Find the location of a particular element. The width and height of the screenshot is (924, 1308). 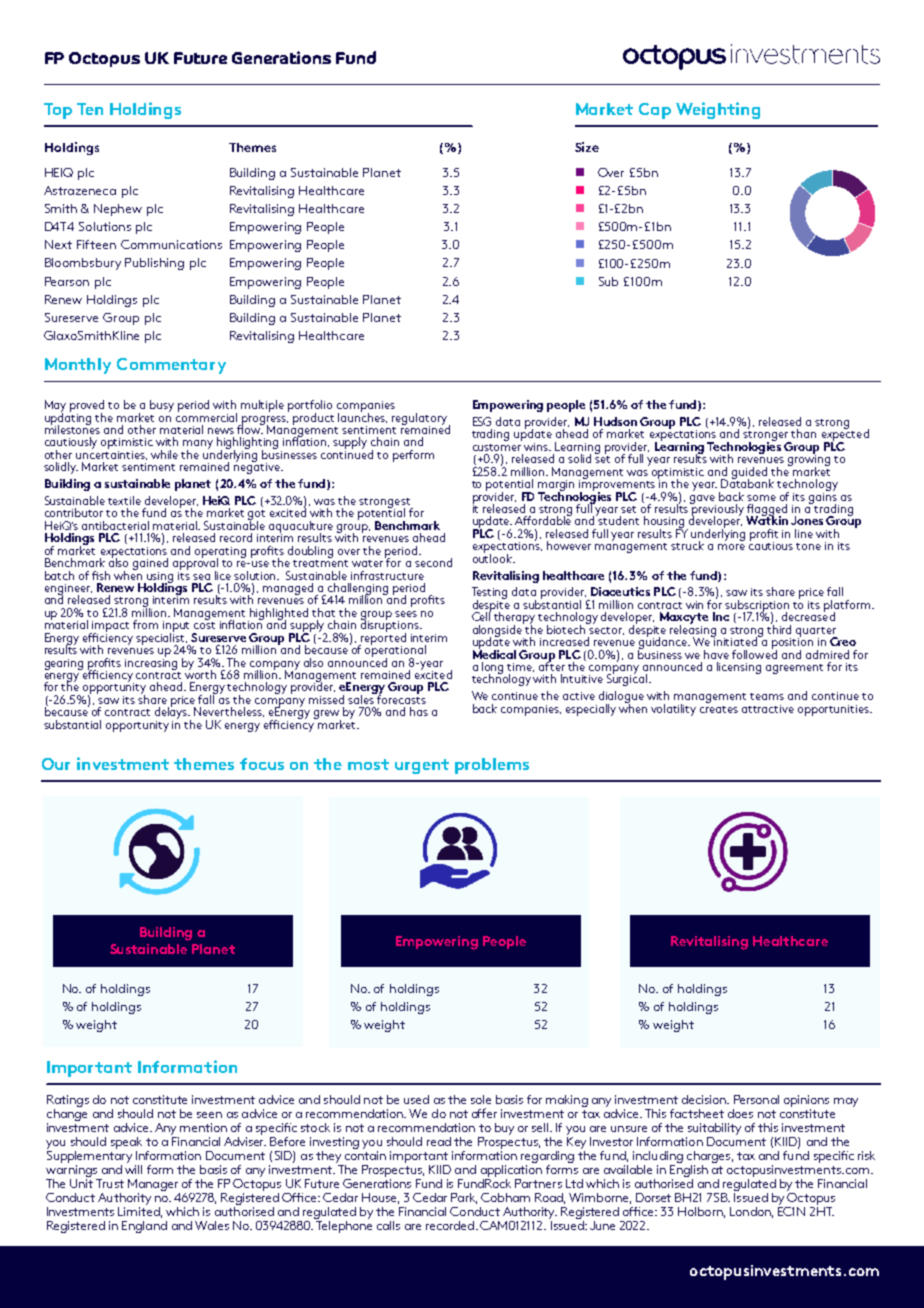

agreement is located at coordinates (794, 669).
